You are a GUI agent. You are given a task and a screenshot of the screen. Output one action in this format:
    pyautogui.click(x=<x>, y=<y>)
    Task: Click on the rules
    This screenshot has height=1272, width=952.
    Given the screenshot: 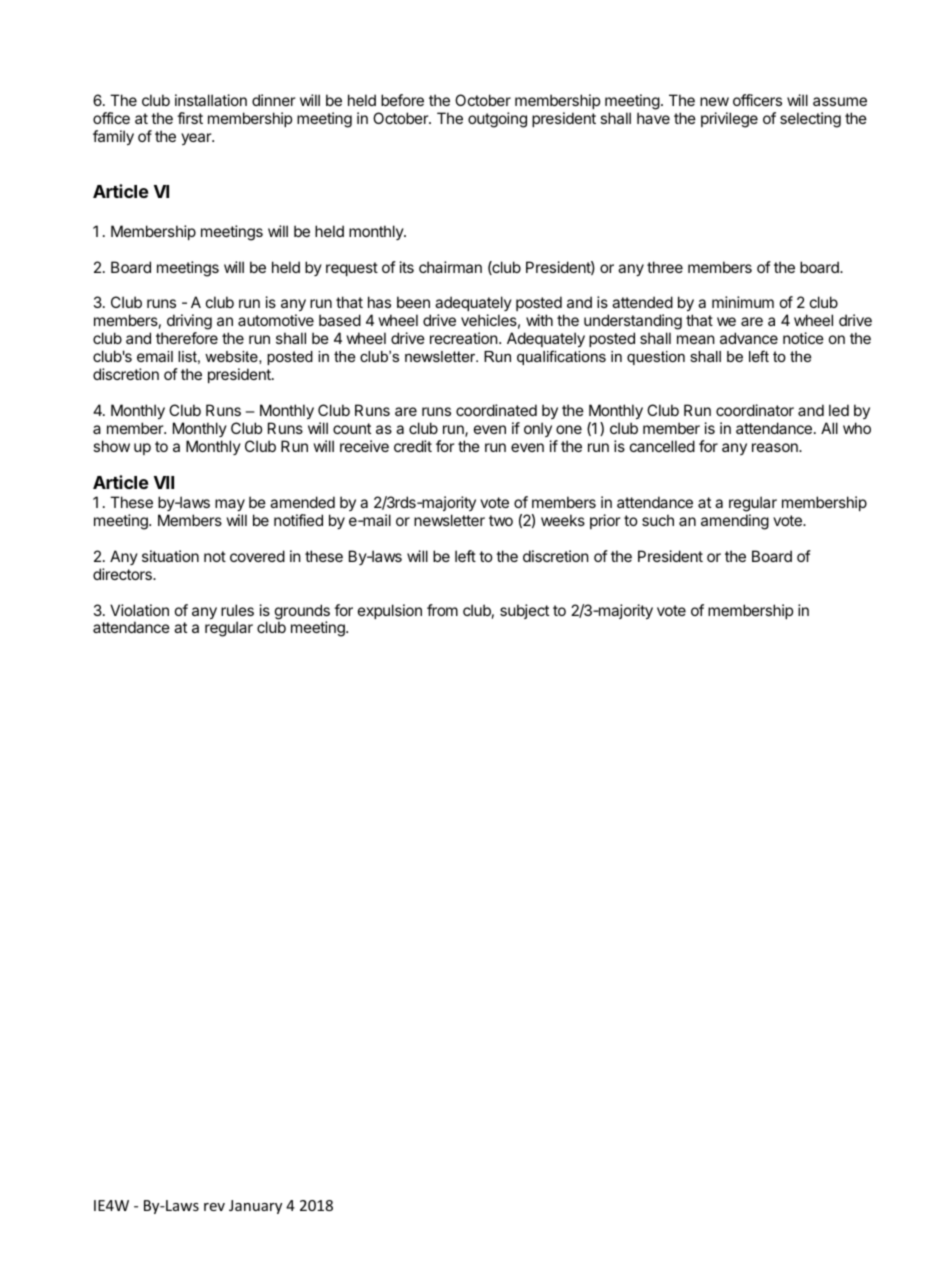 What is the action you would take?
    pyautogui.click(x=237, y=610)
